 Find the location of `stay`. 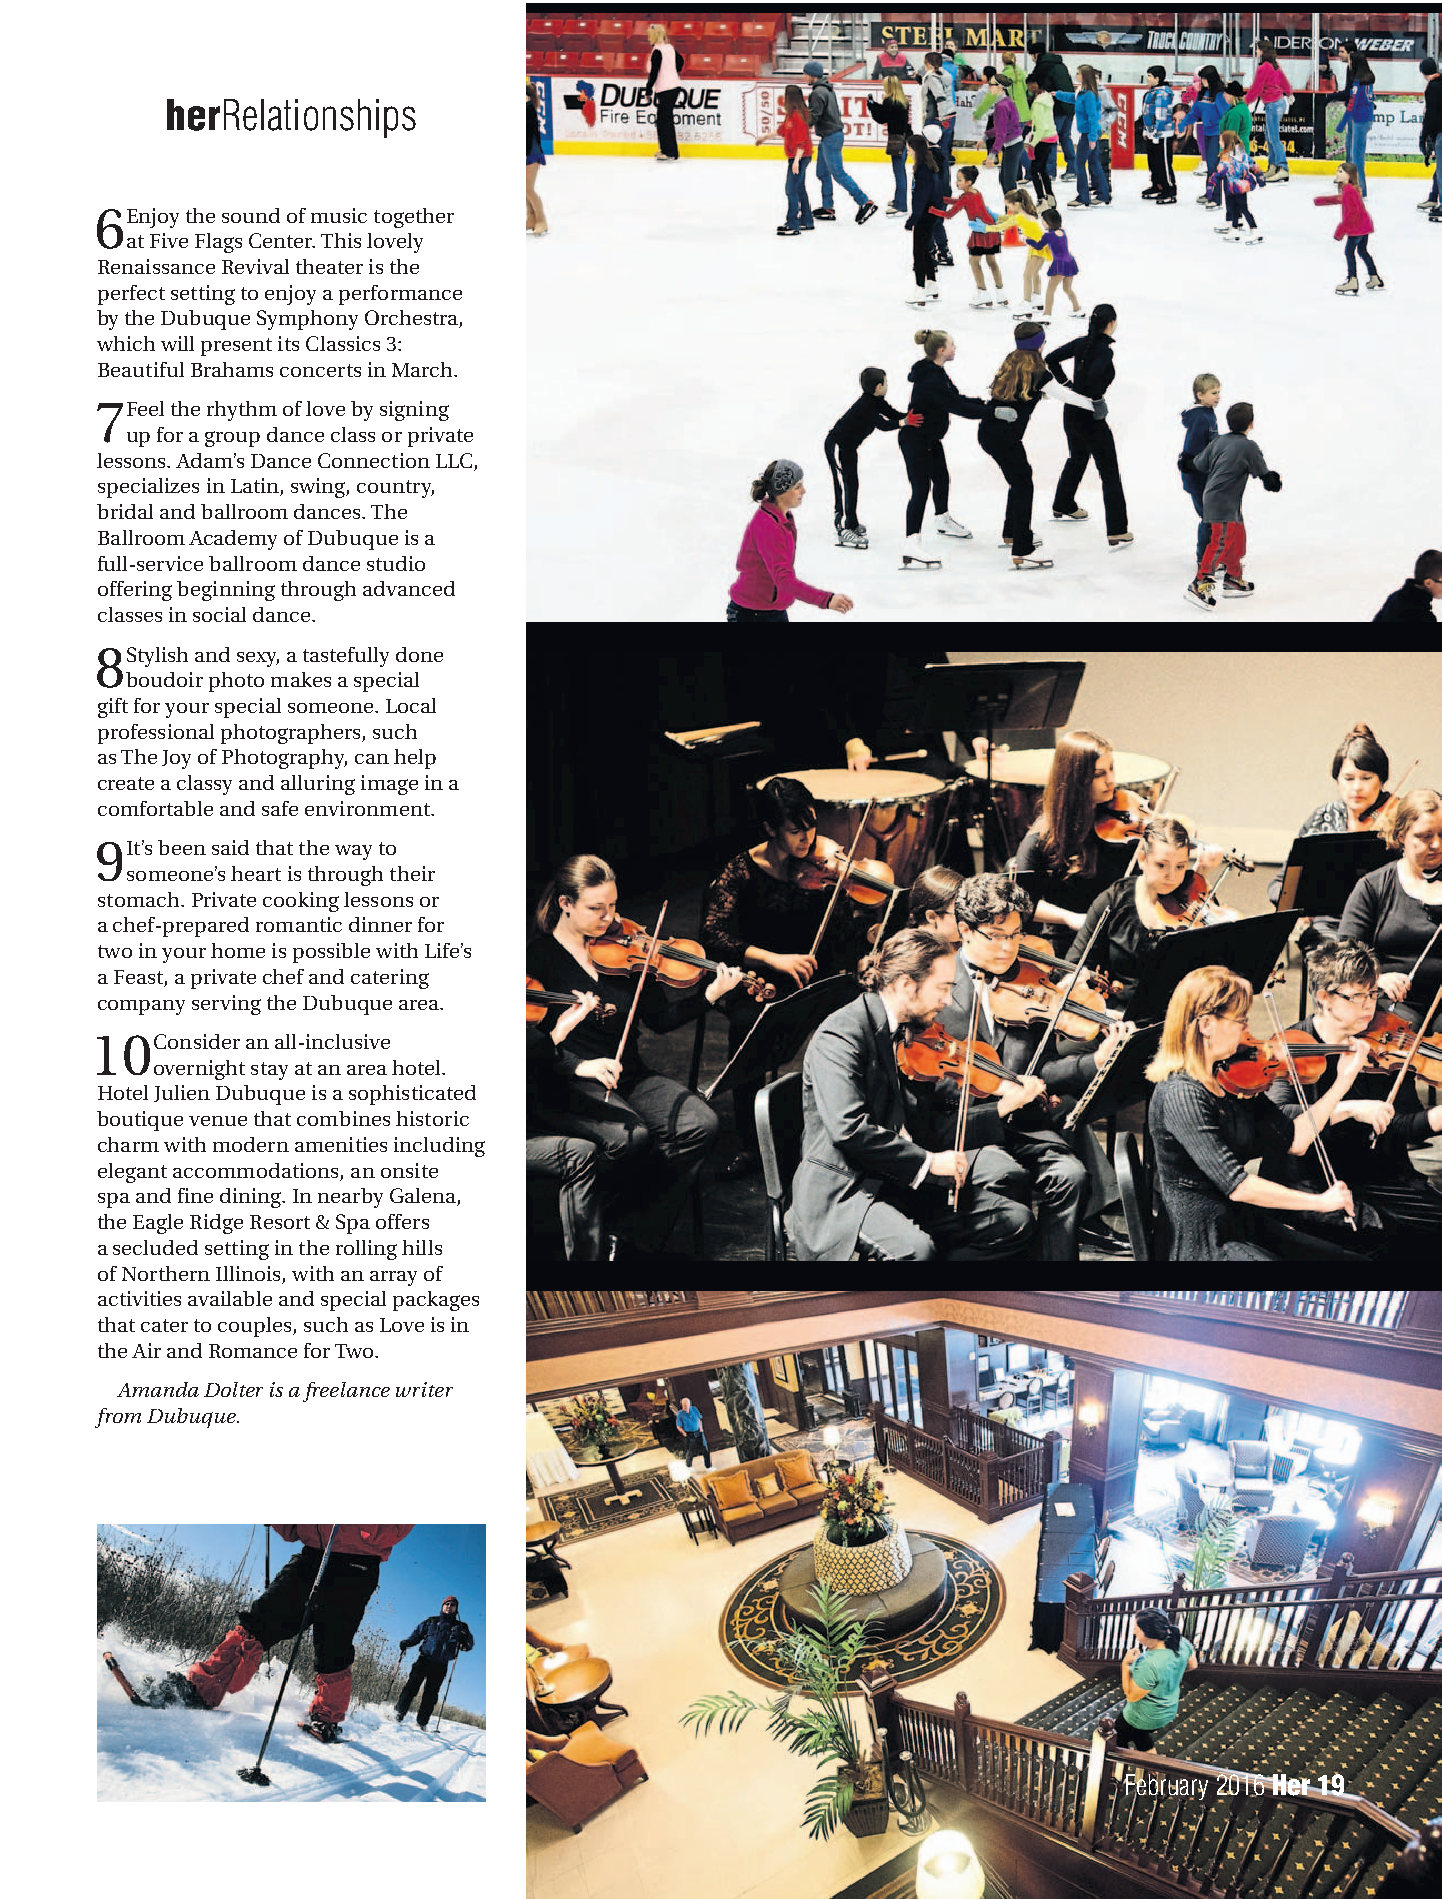

stay is located at coordinates (269, 1071).
